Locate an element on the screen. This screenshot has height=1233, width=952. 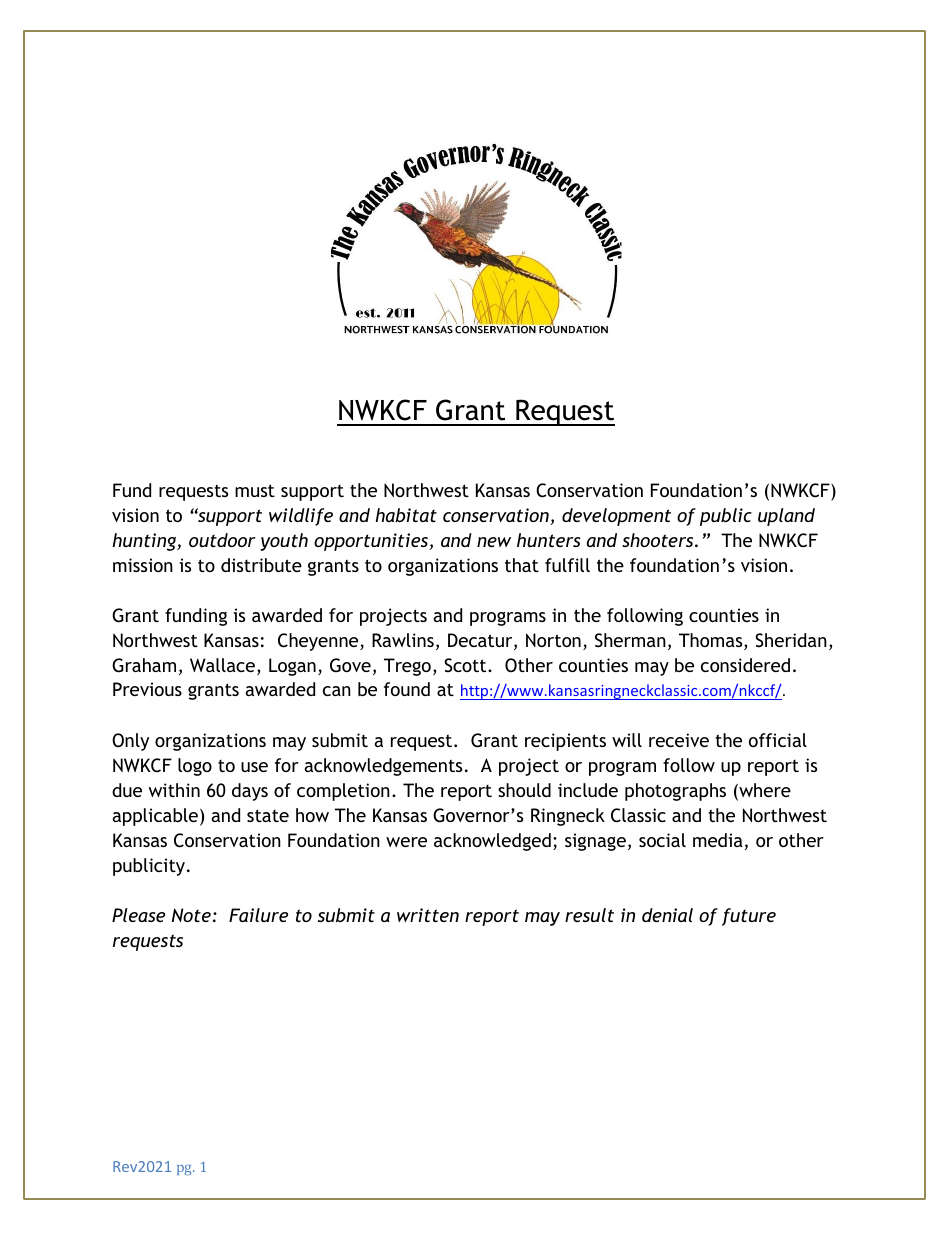
Note is located at coordinates (191, 915).
